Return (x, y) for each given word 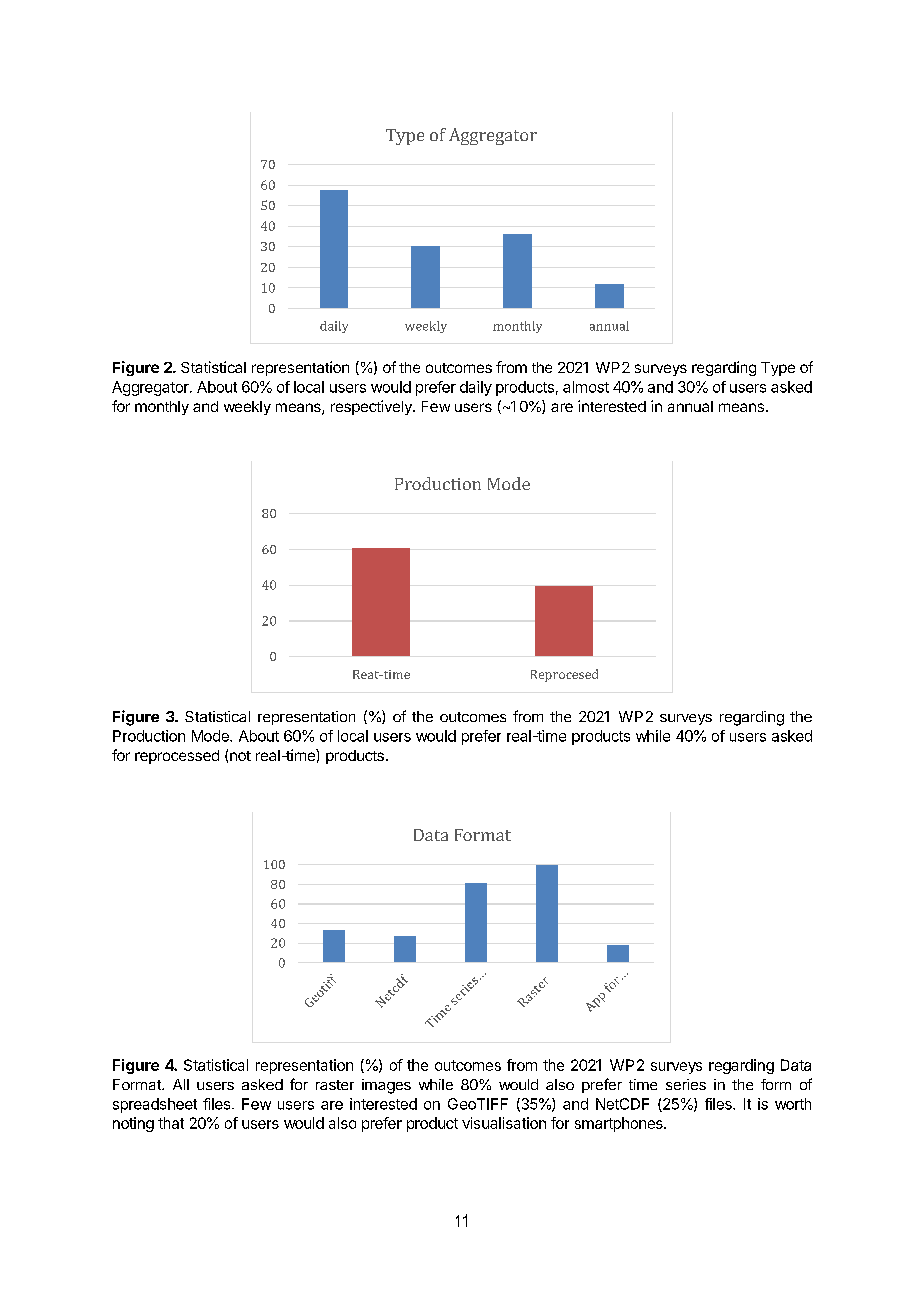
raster (335, 1085)
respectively (372, 407)
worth (793, 1104)
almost (586, 387)
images (386, 1086)
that (171, 1123)
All (181, 1084)
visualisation (504, 1123)
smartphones (620, 1124)
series (686, 1084)
